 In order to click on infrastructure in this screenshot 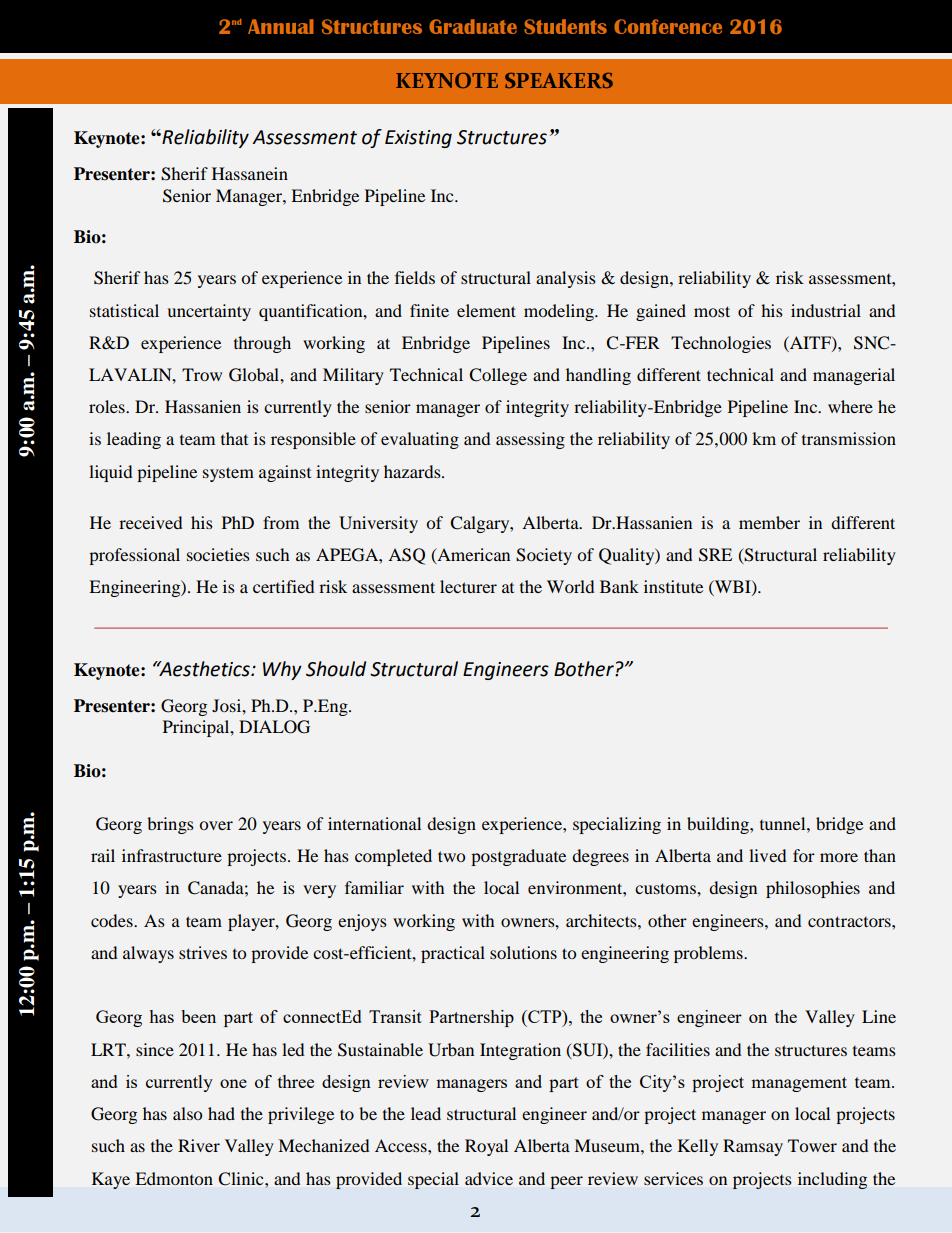, I will do `click(172, 855)`.
